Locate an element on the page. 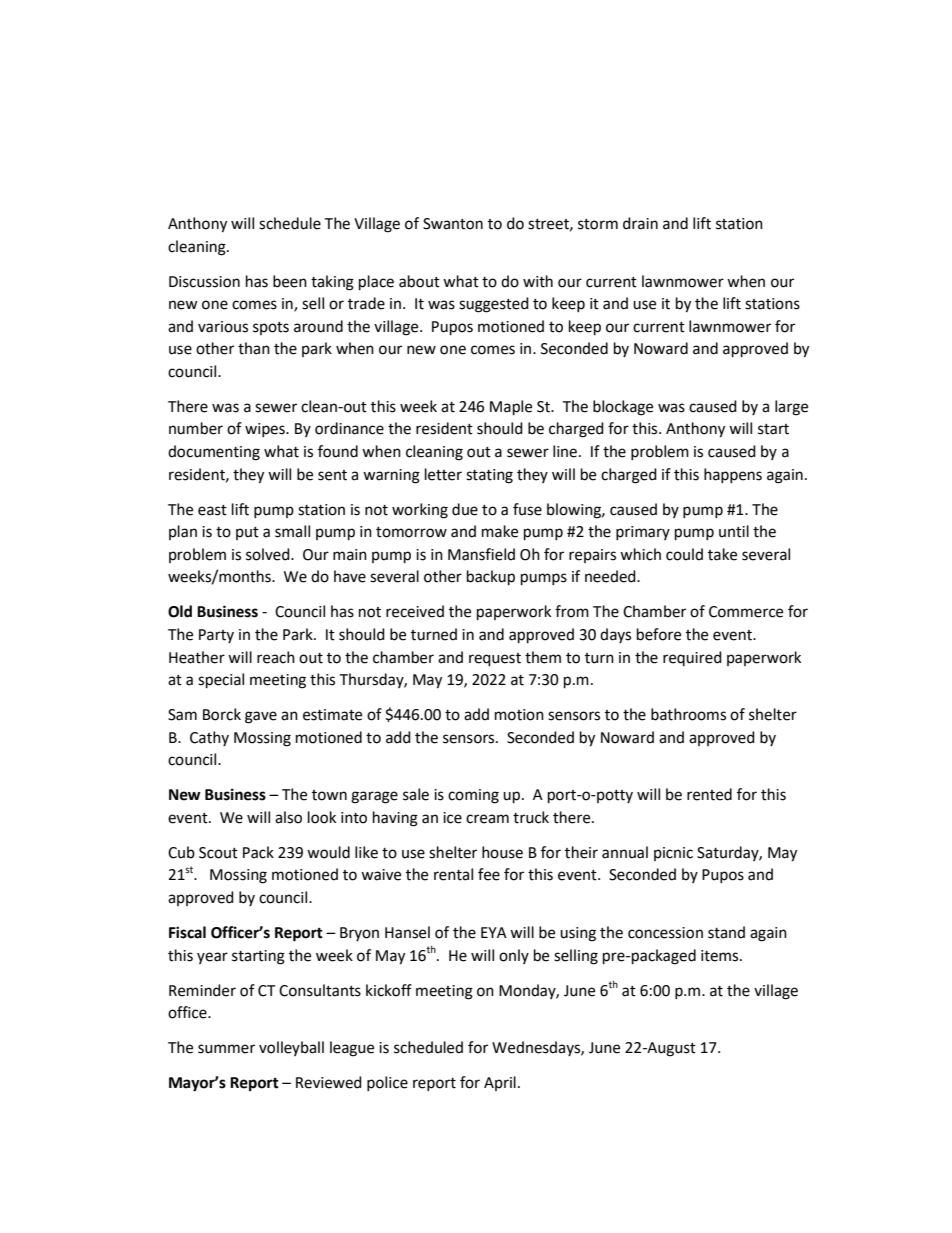 The width and height of the image is (952, 1233). drain is located at coordinates (640, 223).
